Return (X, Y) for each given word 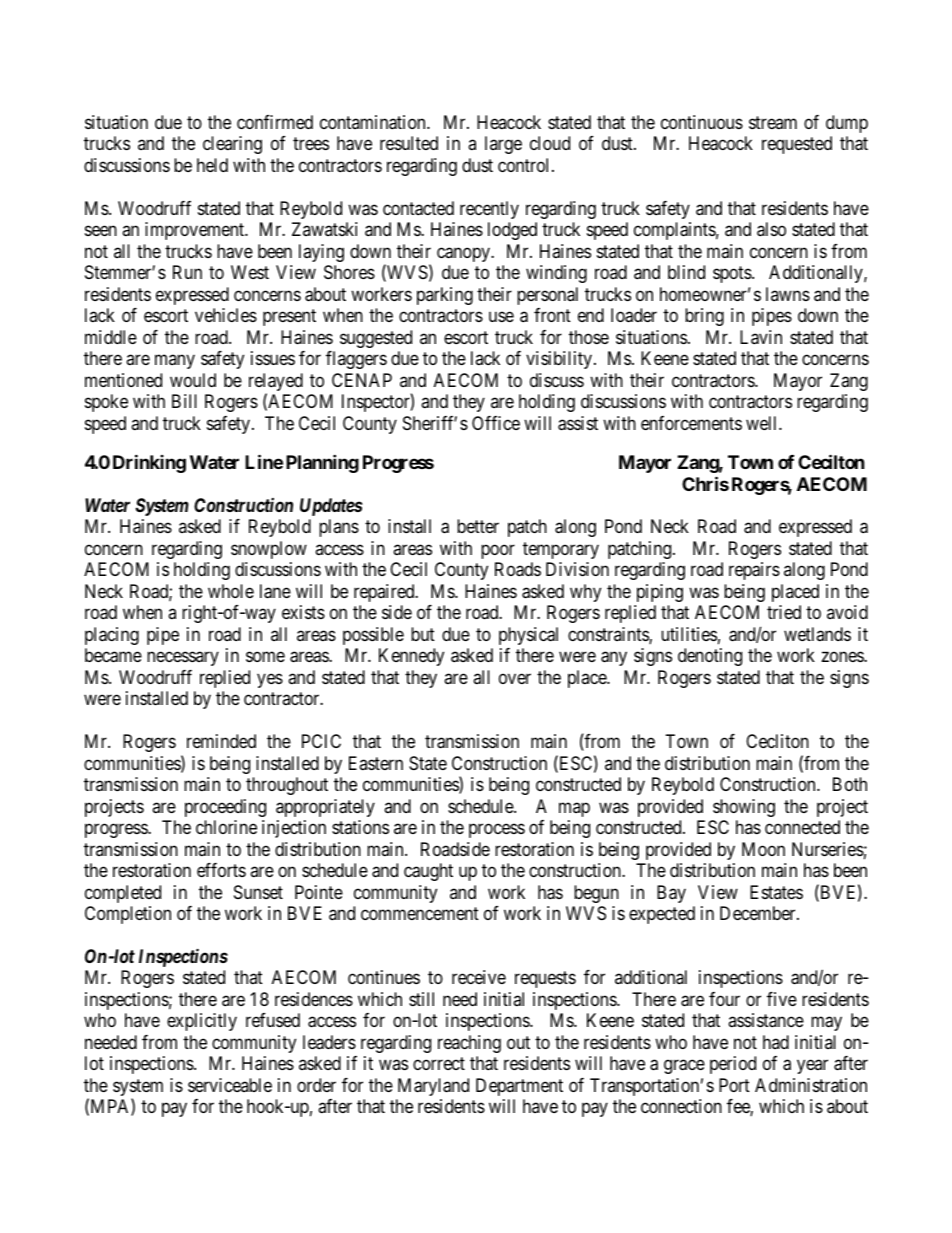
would (193, 380)
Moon (763, 849)
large (503, 145)
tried (784, 612)
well (763, 423)
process (497, 831)
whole (231, 591)
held (212, 165)
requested (797, 145)
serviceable (230, 1085)
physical (528, 636)
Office (496, 423)
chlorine (226, 827)
